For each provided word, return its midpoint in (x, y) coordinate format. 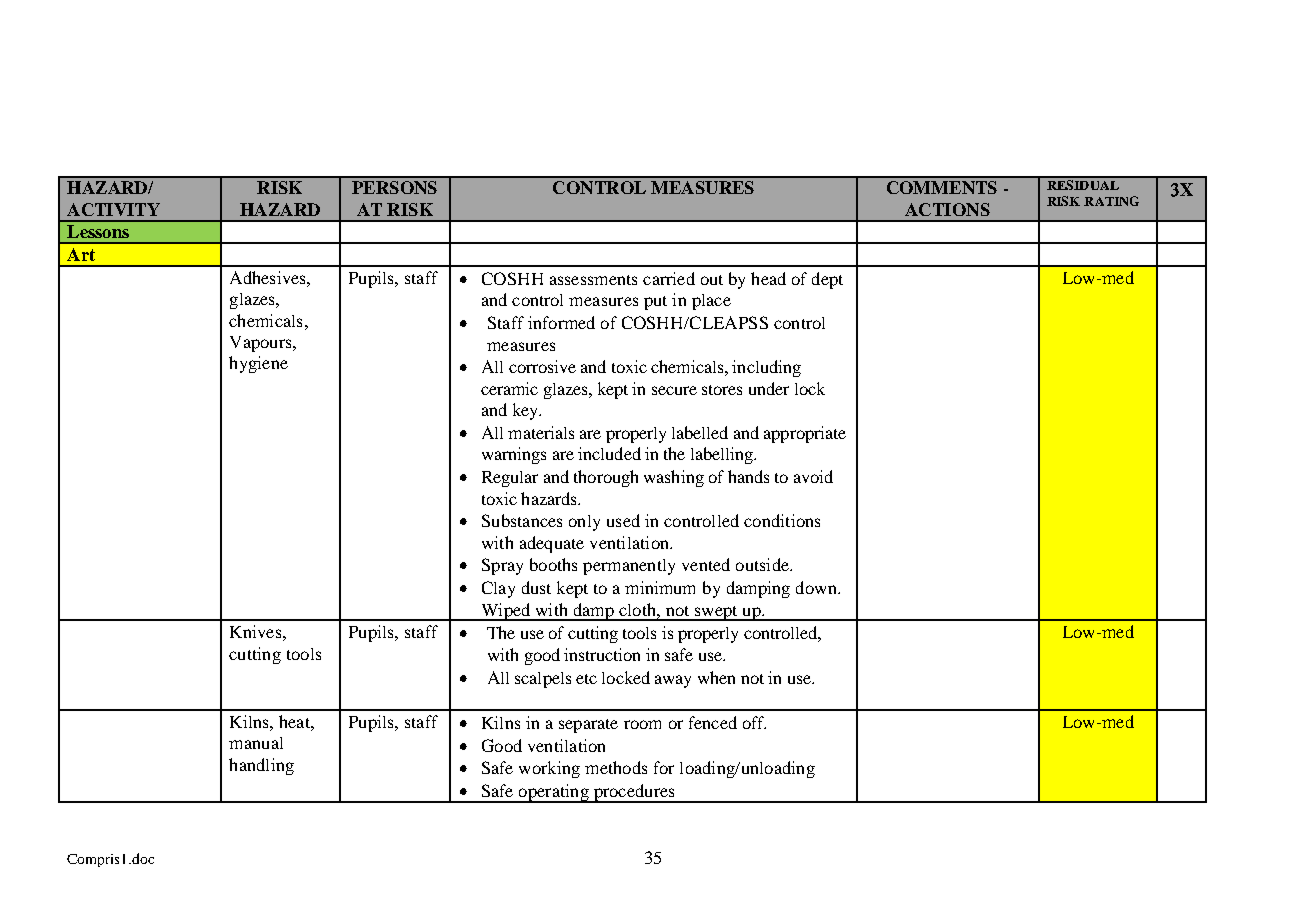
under (769, 388)
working (549, 769)
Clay (498, 589)
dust (536, 587)
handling (261, 766)
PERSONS (394, 187)
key (526, 411)
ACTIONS (947, 209)
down (817, 587)
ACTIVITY (113, 209)
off (754, 722)
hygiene (258, 364)
